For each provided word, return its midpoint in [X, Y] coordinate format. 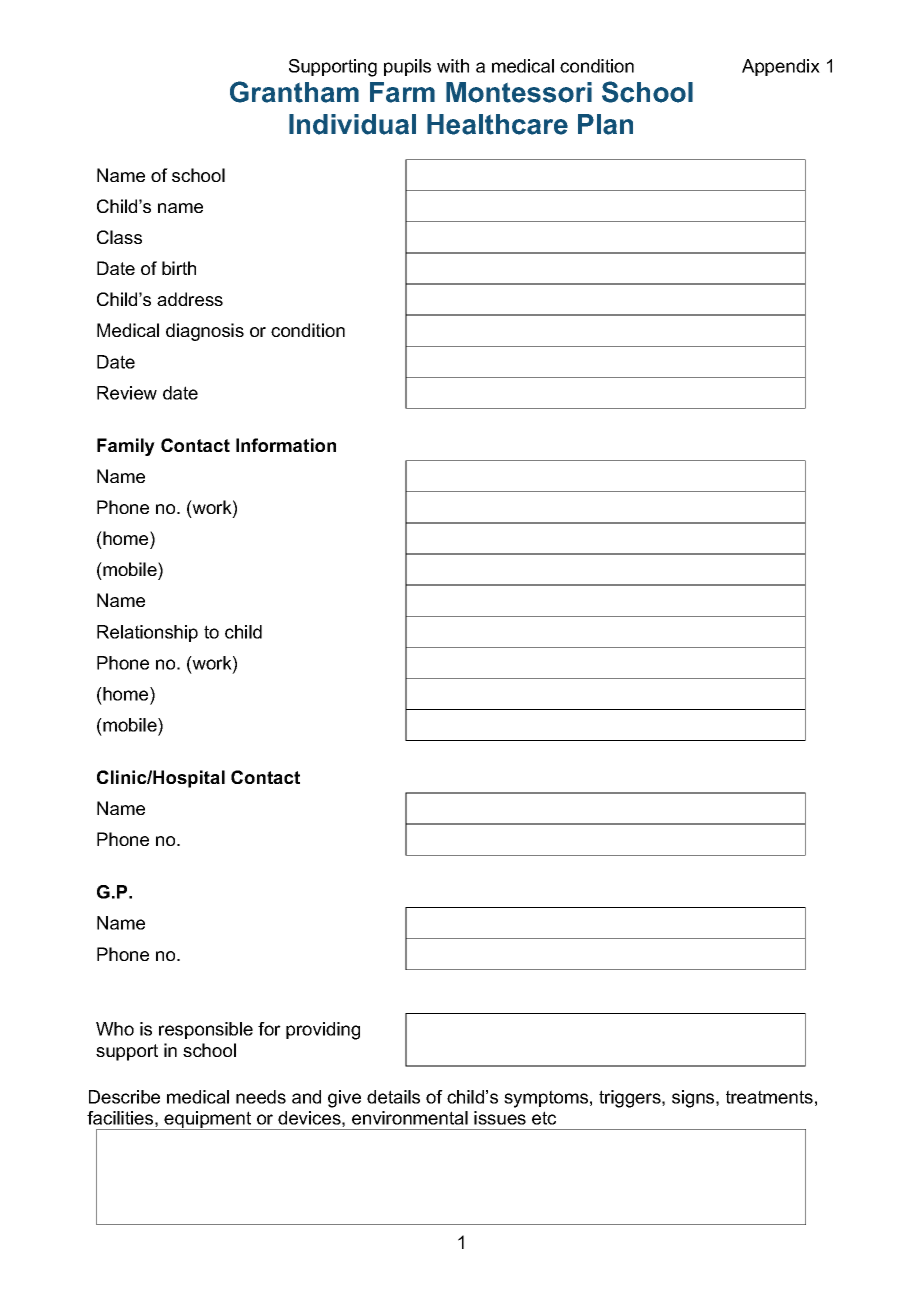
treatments [769, 1097]
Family [126, 447]
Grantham [294, 92]
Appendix [781, 67]
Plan [605, 124]
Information [286, 445]
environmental [410, 1118]
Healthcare [497, 124]
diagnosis [205, 332]
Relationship [147, 633]
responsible [206, 1030]
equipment [208, 1120]
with [453, 66]
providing [323, 1031]
